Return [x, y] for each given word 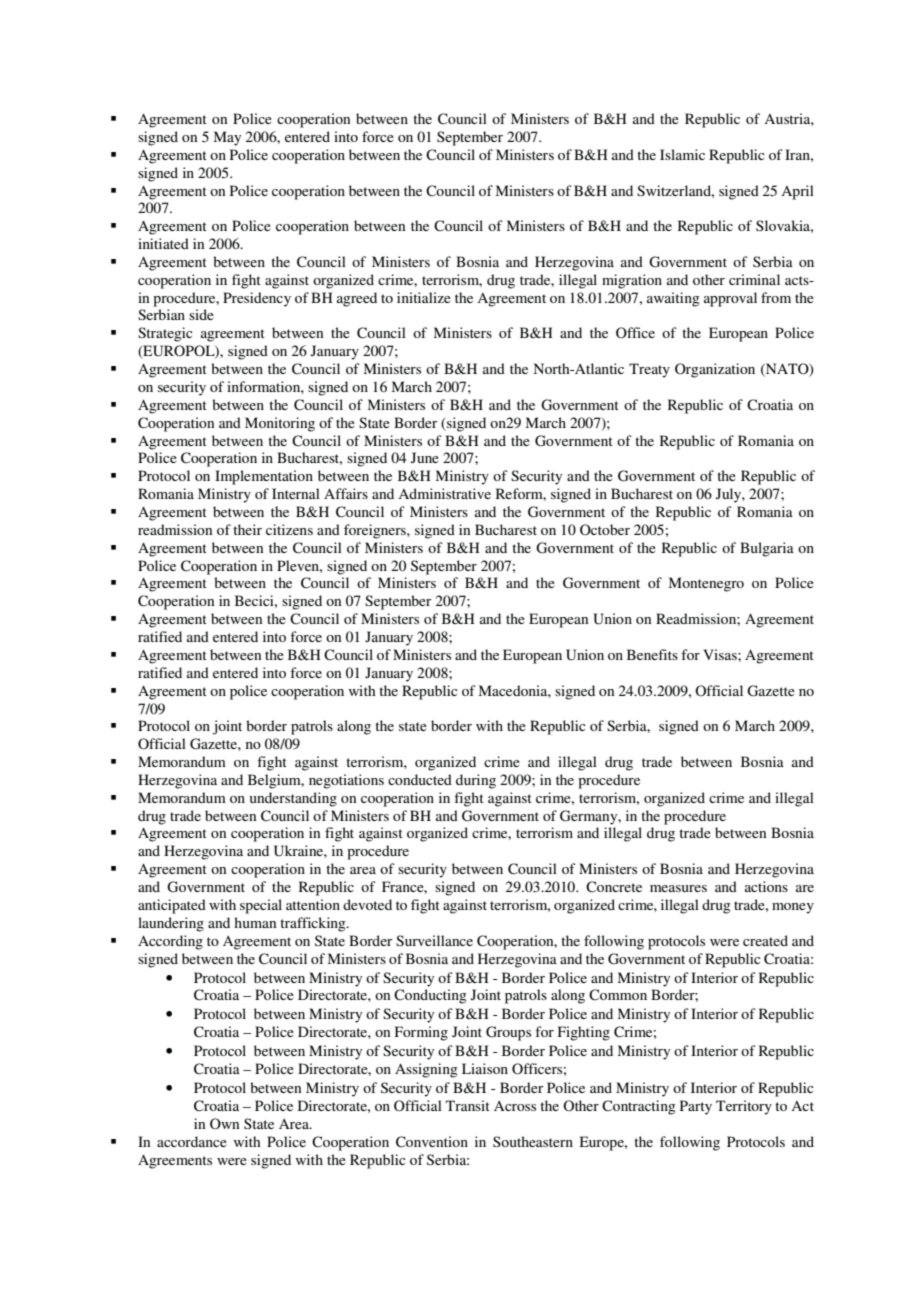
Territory [744, 1107]
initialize [424, 297]
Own [224, 1124]
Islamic [682, 154]
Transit [468, 1105]
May [227, 138]
